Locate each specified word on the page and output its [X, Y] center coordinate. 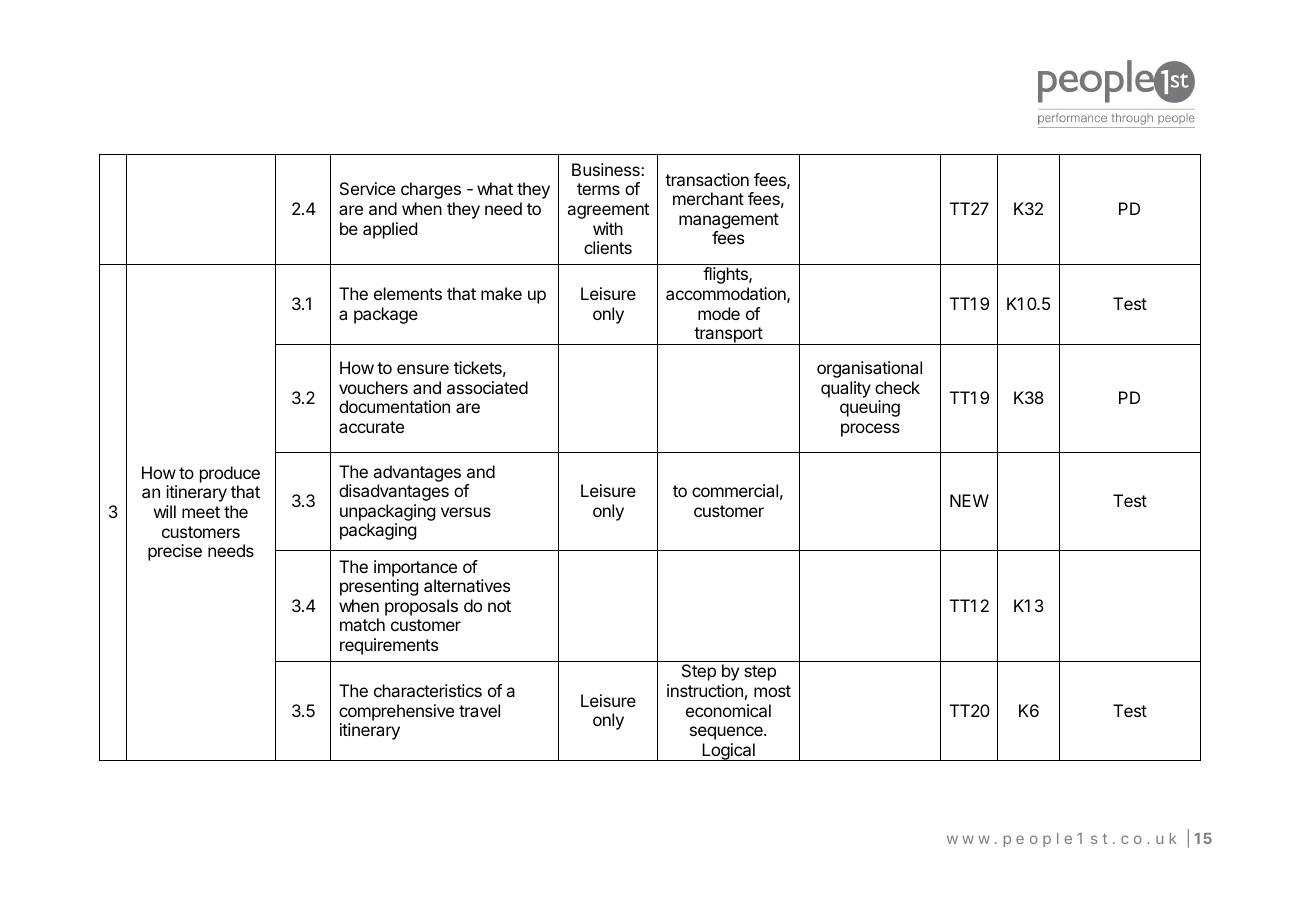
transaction [707, 179]
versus [466, 512]
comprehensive [396, 712]
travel [479, 710]
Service [367, 188]
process [870, 430]
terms [598, 189]
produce [230, 474]
